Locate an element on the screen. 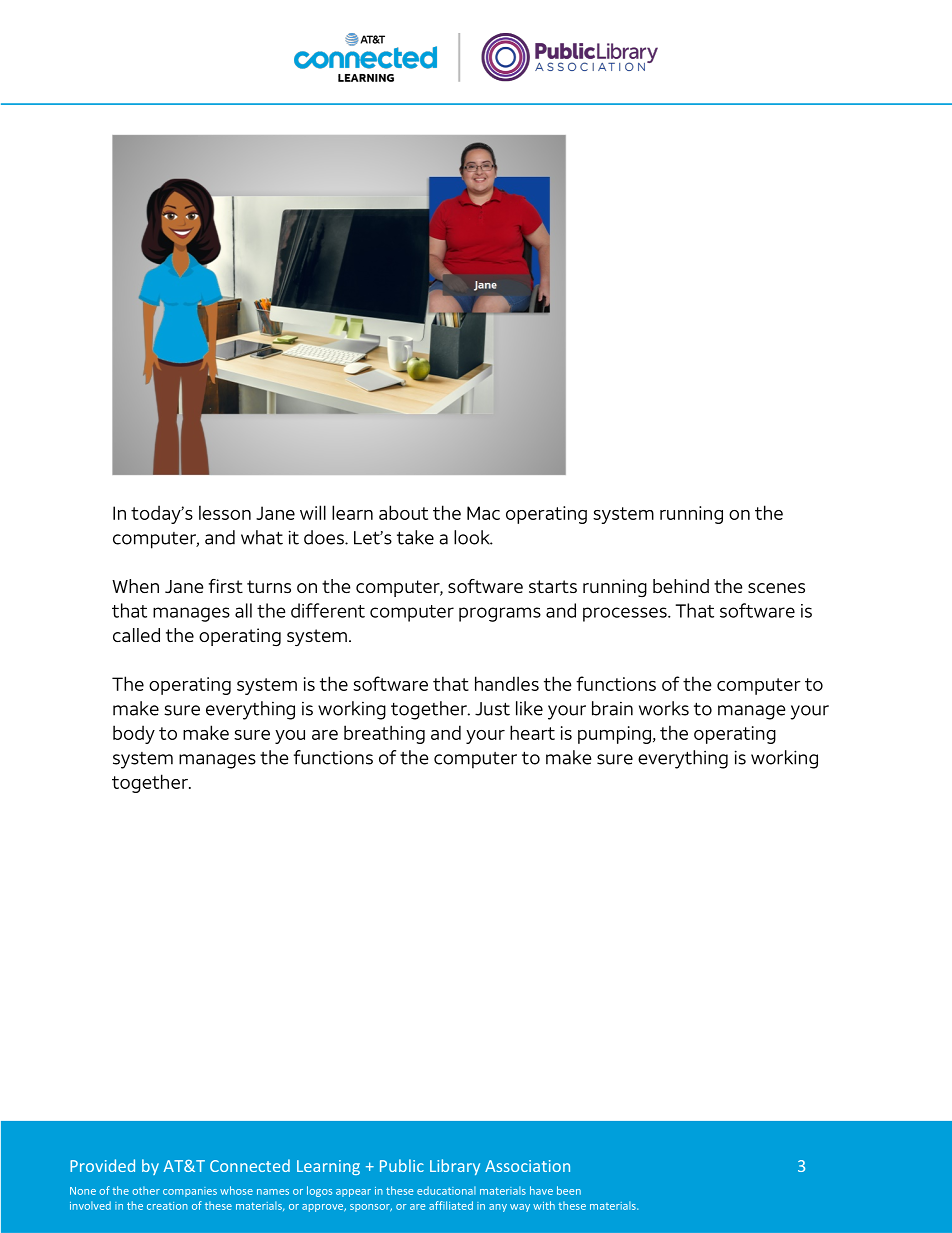  pumping is located at coordinates (614, 735).
